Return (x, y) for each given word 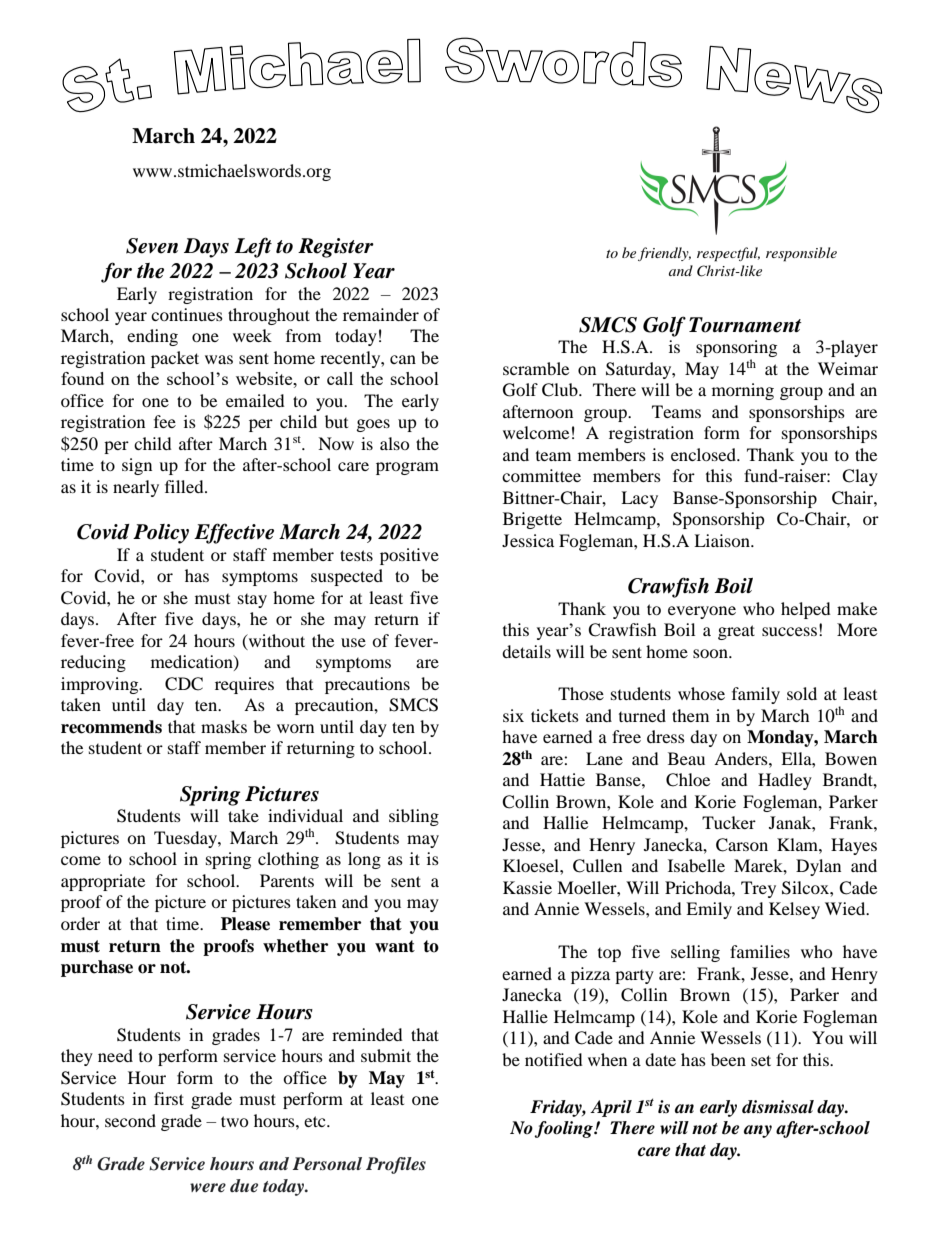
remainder (381, 314)
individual (305, 815)
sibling (414, 817)
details (526, 651)
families (760, 951)
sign (137, 466)
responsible (801, 254)
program (407, 468)
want (395, 946)
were (208, 1187)
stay (252, 601)
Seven (152, 246)
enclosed (704, 454)
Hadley (785, 781)
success (789, 631)
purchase (97, 968)
